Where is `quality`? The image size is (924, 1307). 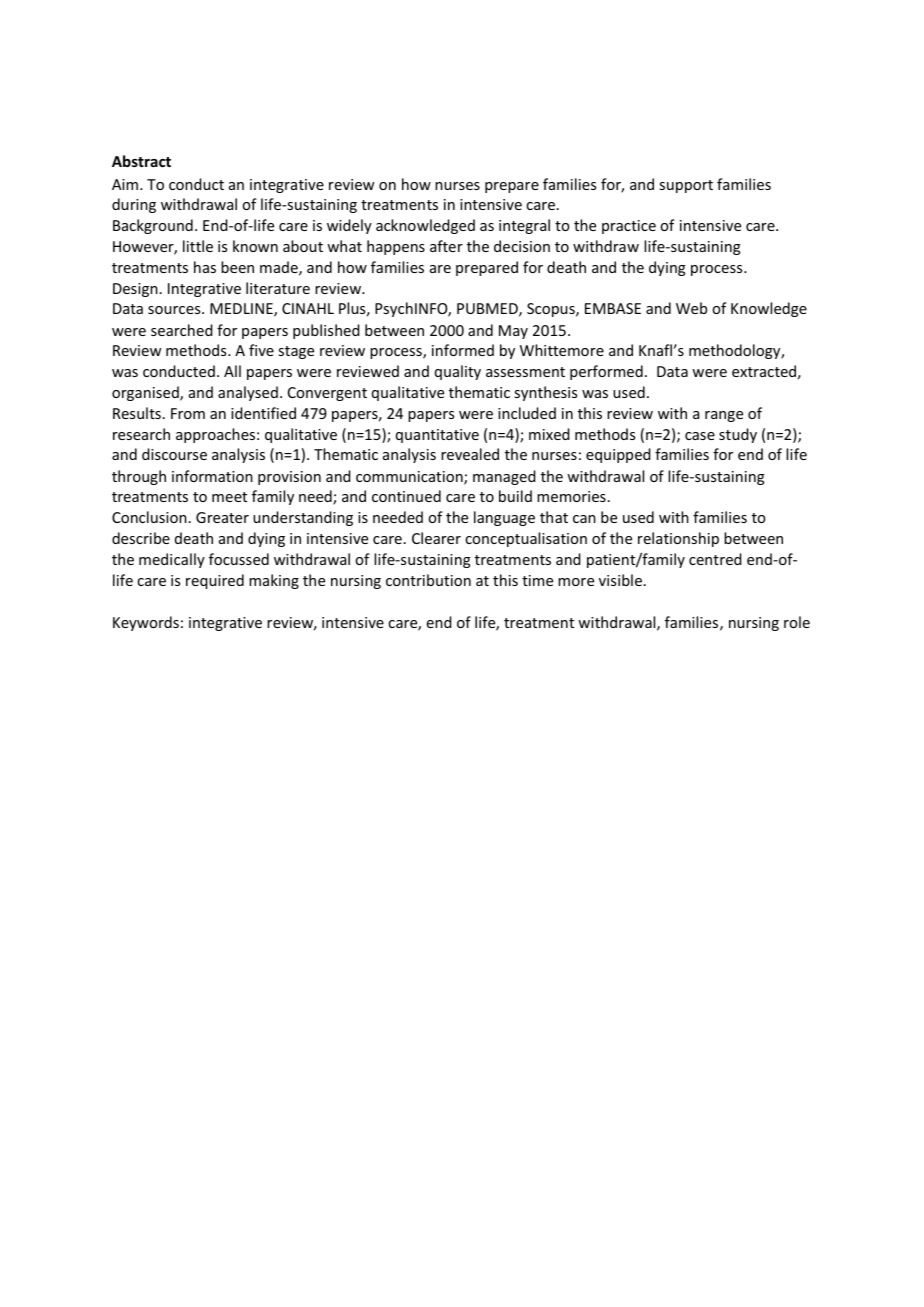
quality is located at coordinates (458, 372).
